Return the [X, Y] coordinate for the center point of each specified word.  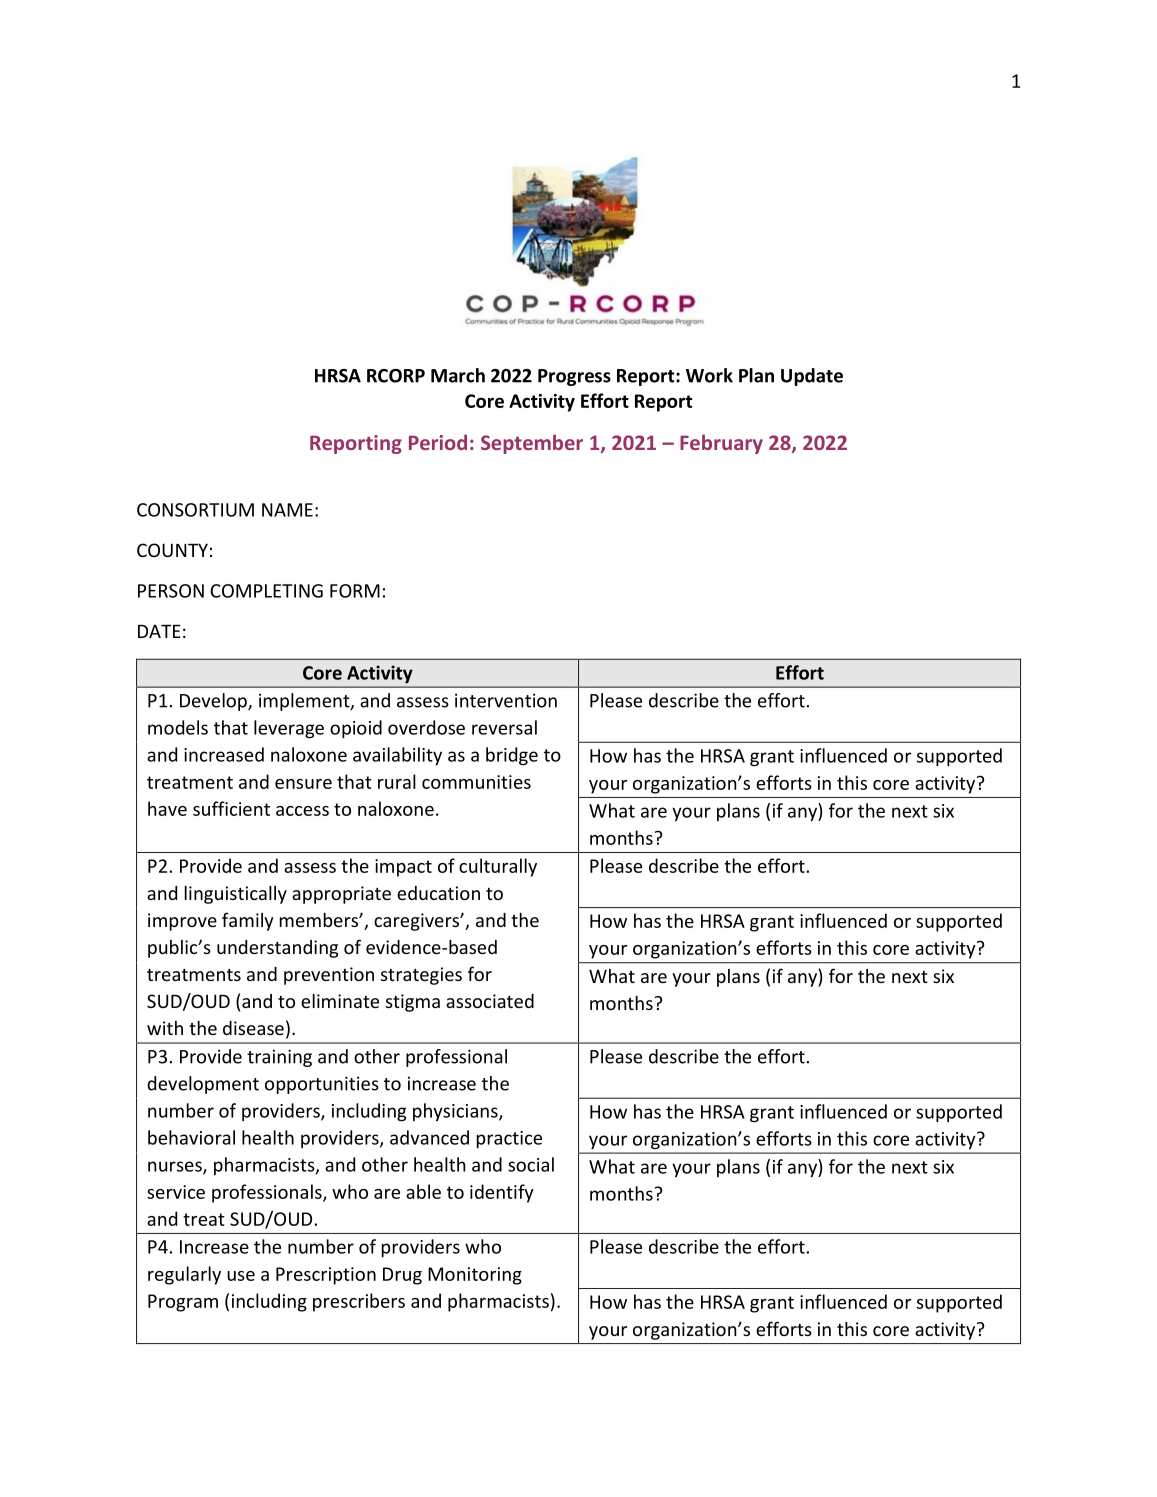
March [458, 375]
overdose [426, 727]
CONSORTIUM [195, 510]
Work [709, 375]
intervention [506, 700]
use [241, 1276]
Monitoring [475, 1276]
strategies [421, 976]
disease [253, 1028]
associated [490, 1001]
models [178, 727]
